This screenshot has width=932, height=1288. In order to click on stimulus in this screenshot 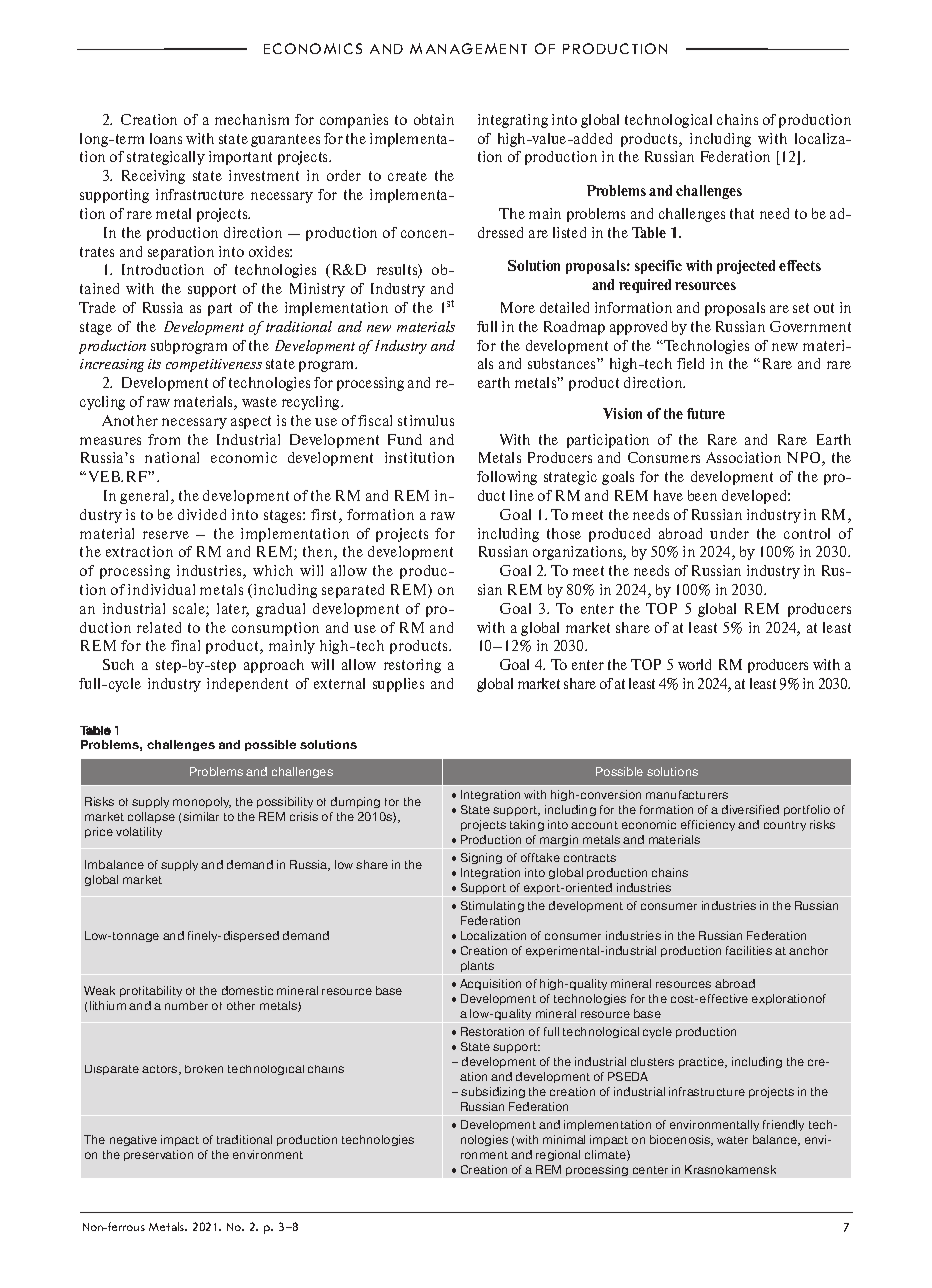, I will do `click(426, 420)`.
